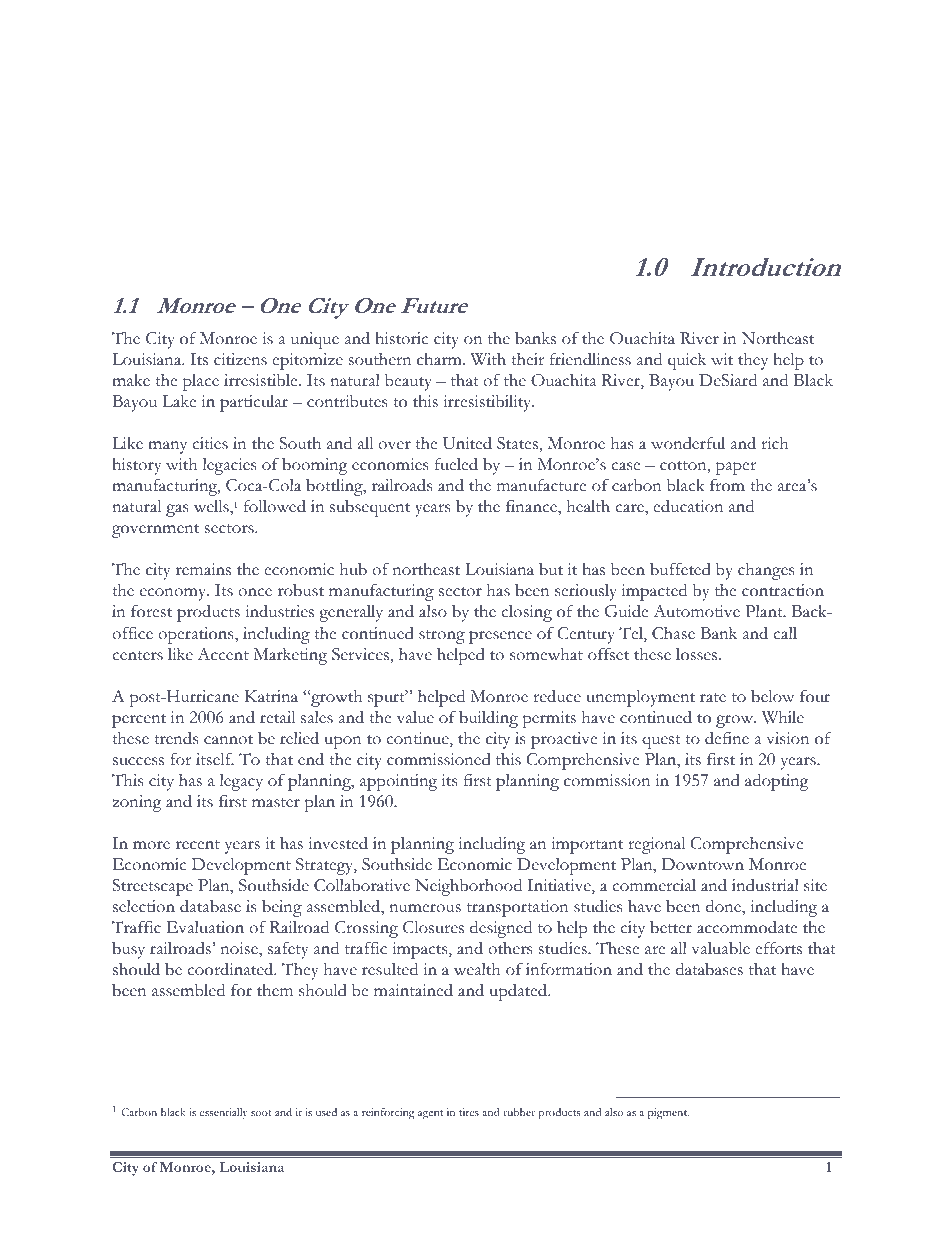 The image size is (952, 1233). I want to click on citizens, so click(240, 359).
